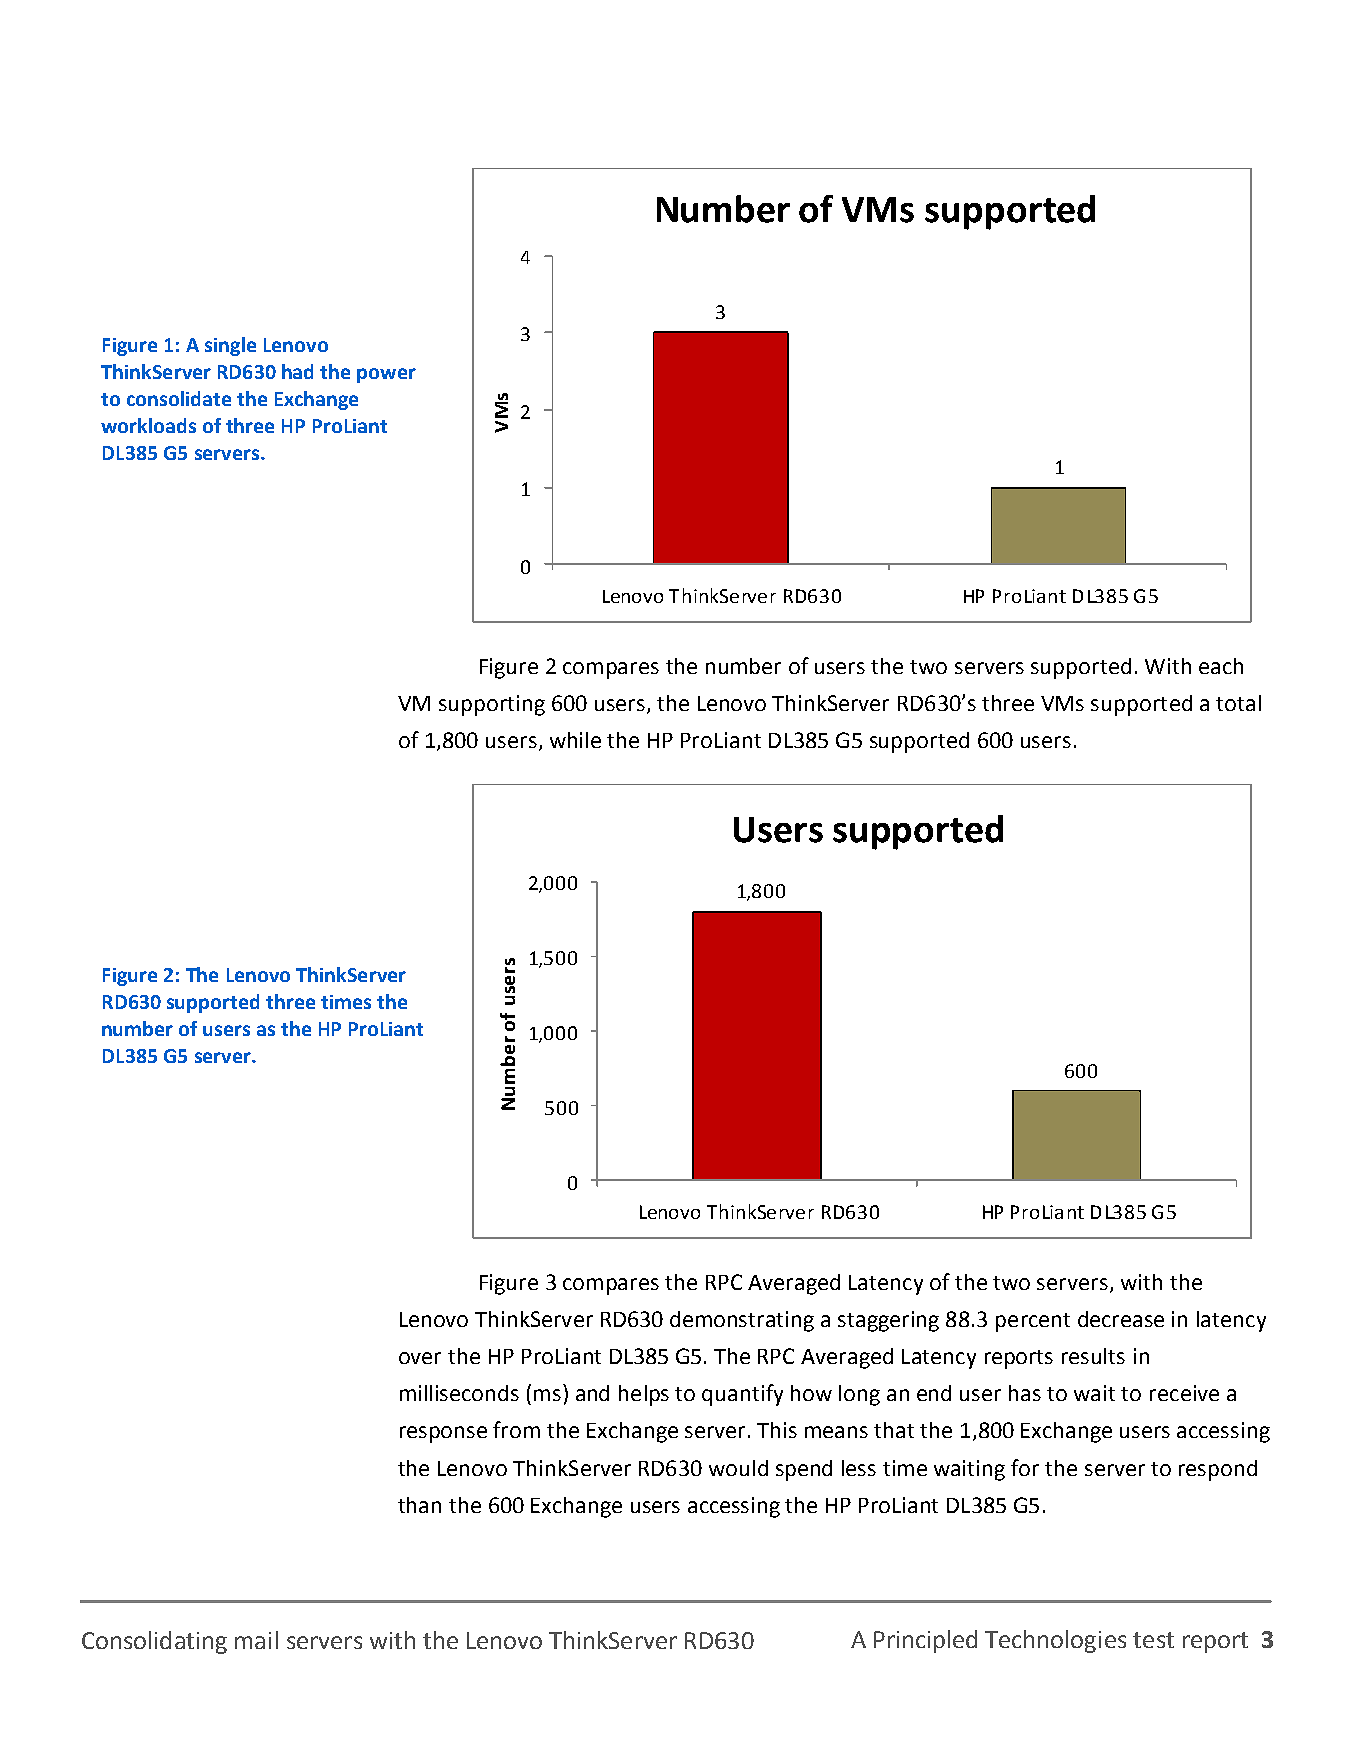 The image size is (1354, 1752). What do you see at coordinates (492, 705) in the screenshot?
I see `supporting` at bounding box center [492, 705].
